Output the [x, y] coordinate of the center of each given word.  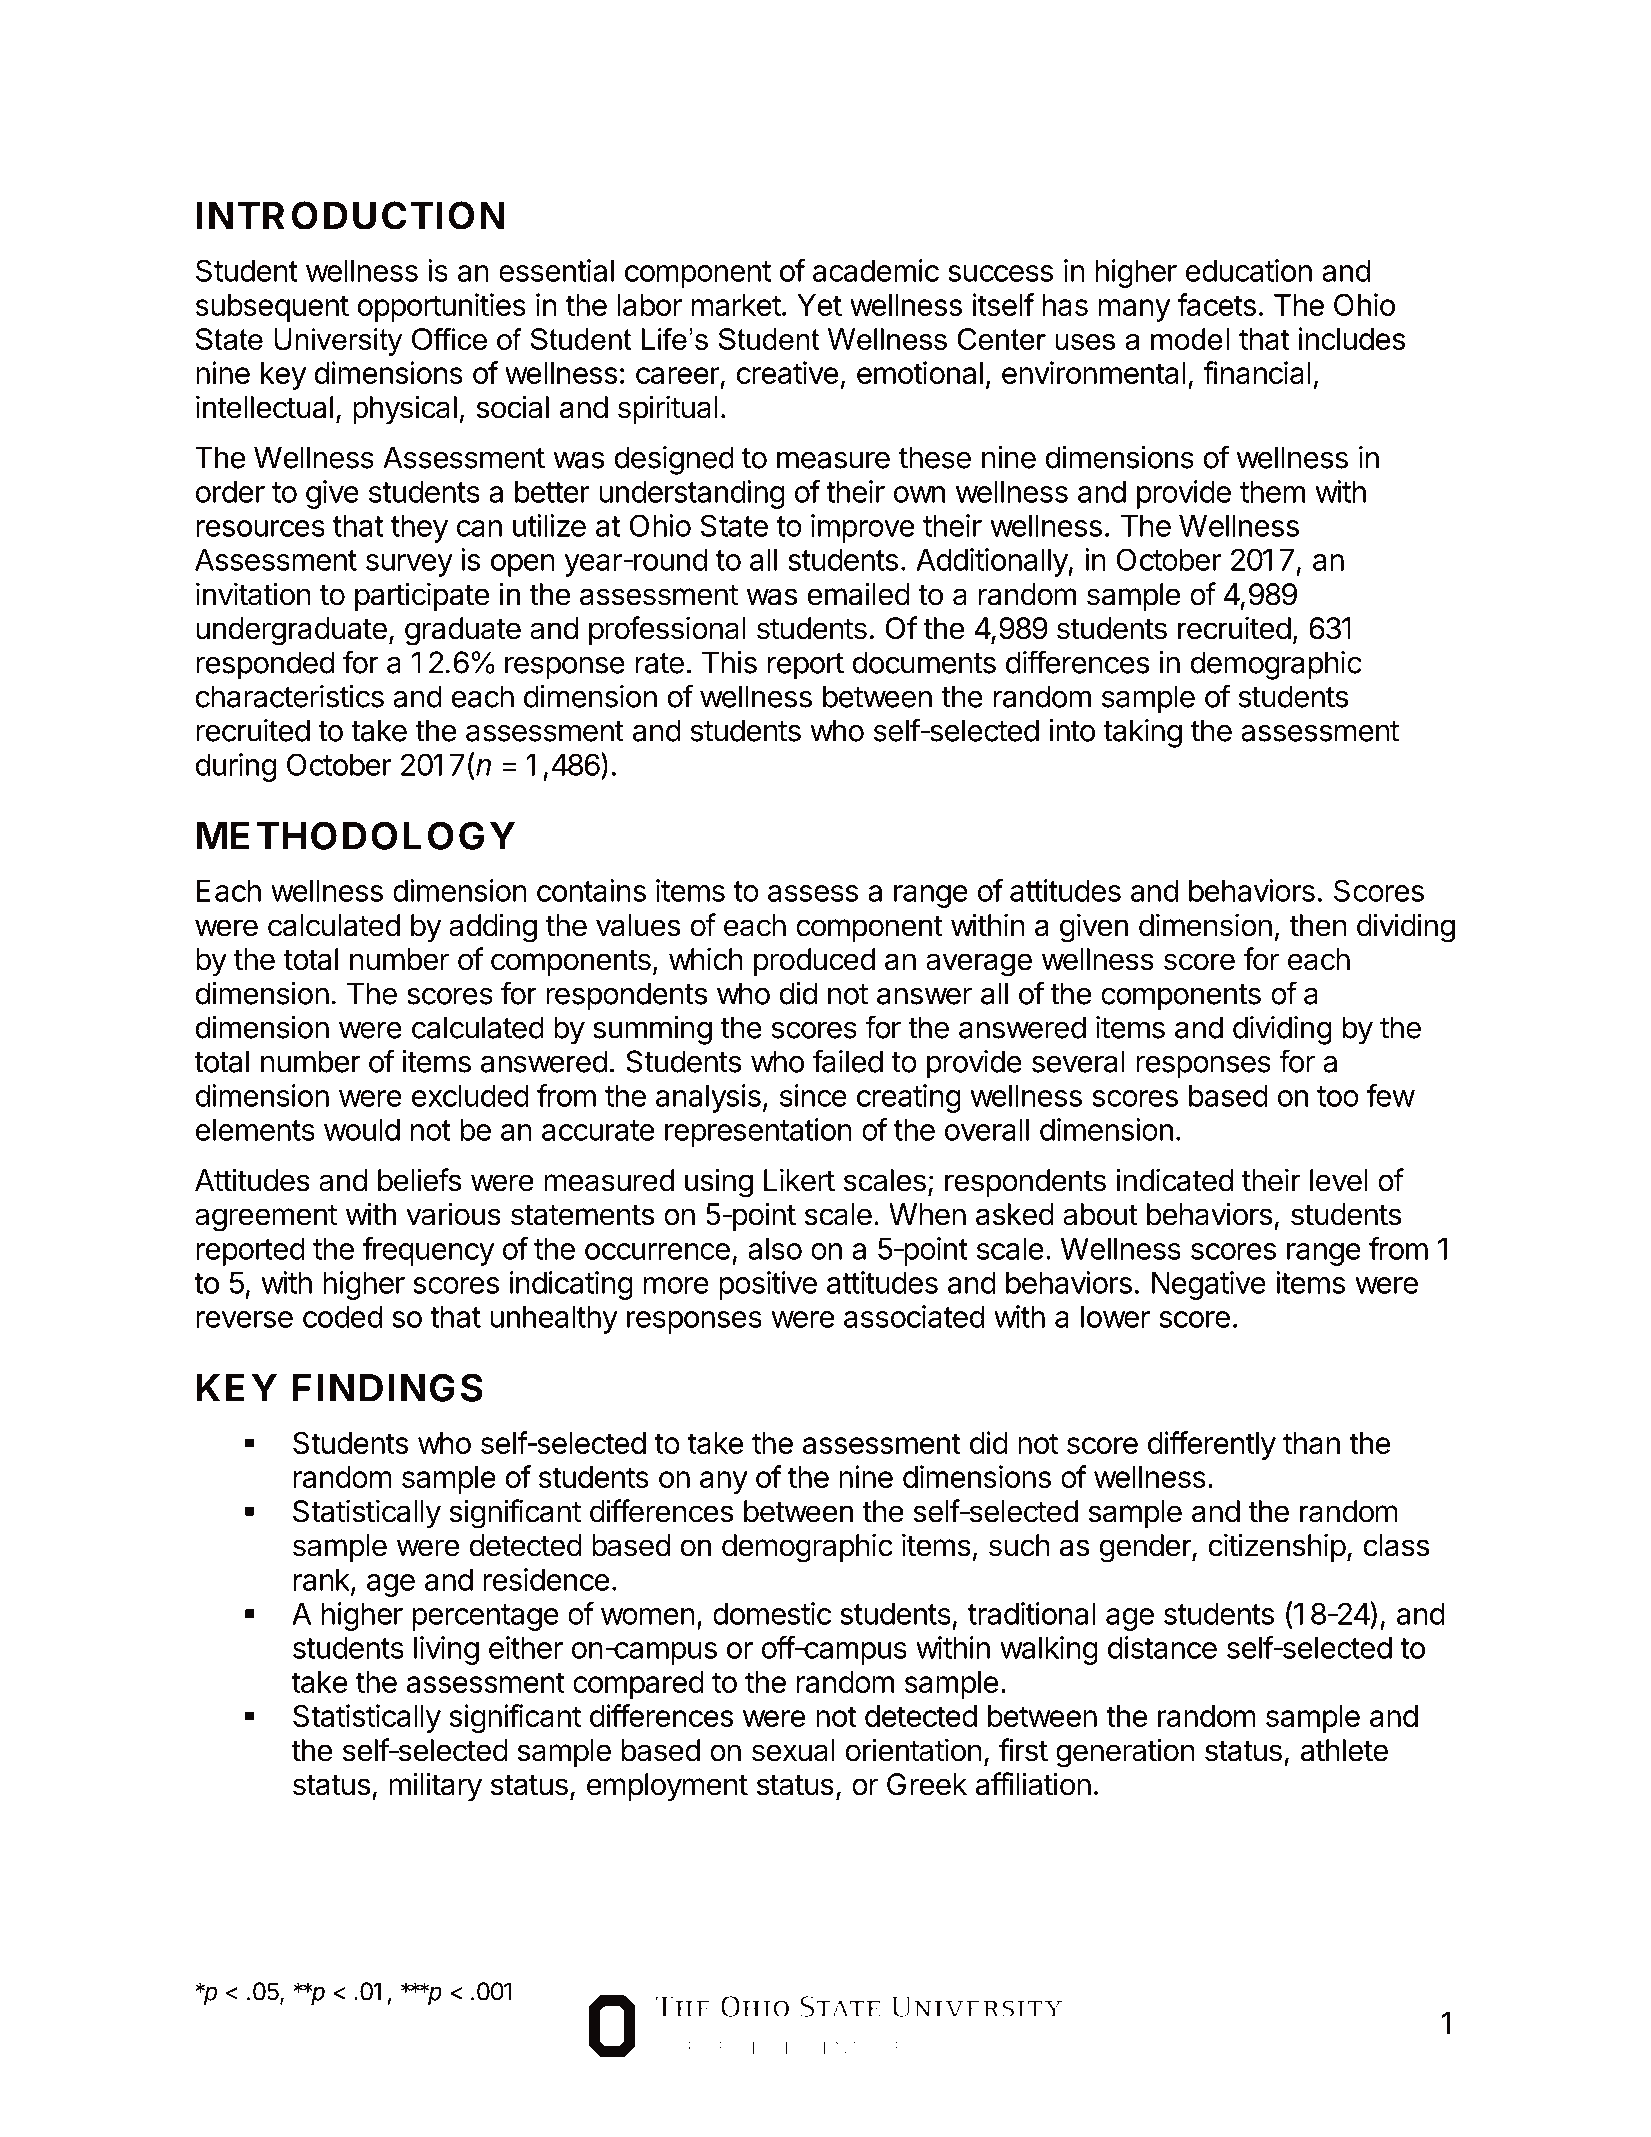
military [435, 1786]
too [1338, 1096]
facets [1216, 304]
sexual [793, 1750]
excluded [470, 1096]
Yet [819, 305]
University [338, 342]
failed [847, 1061]
